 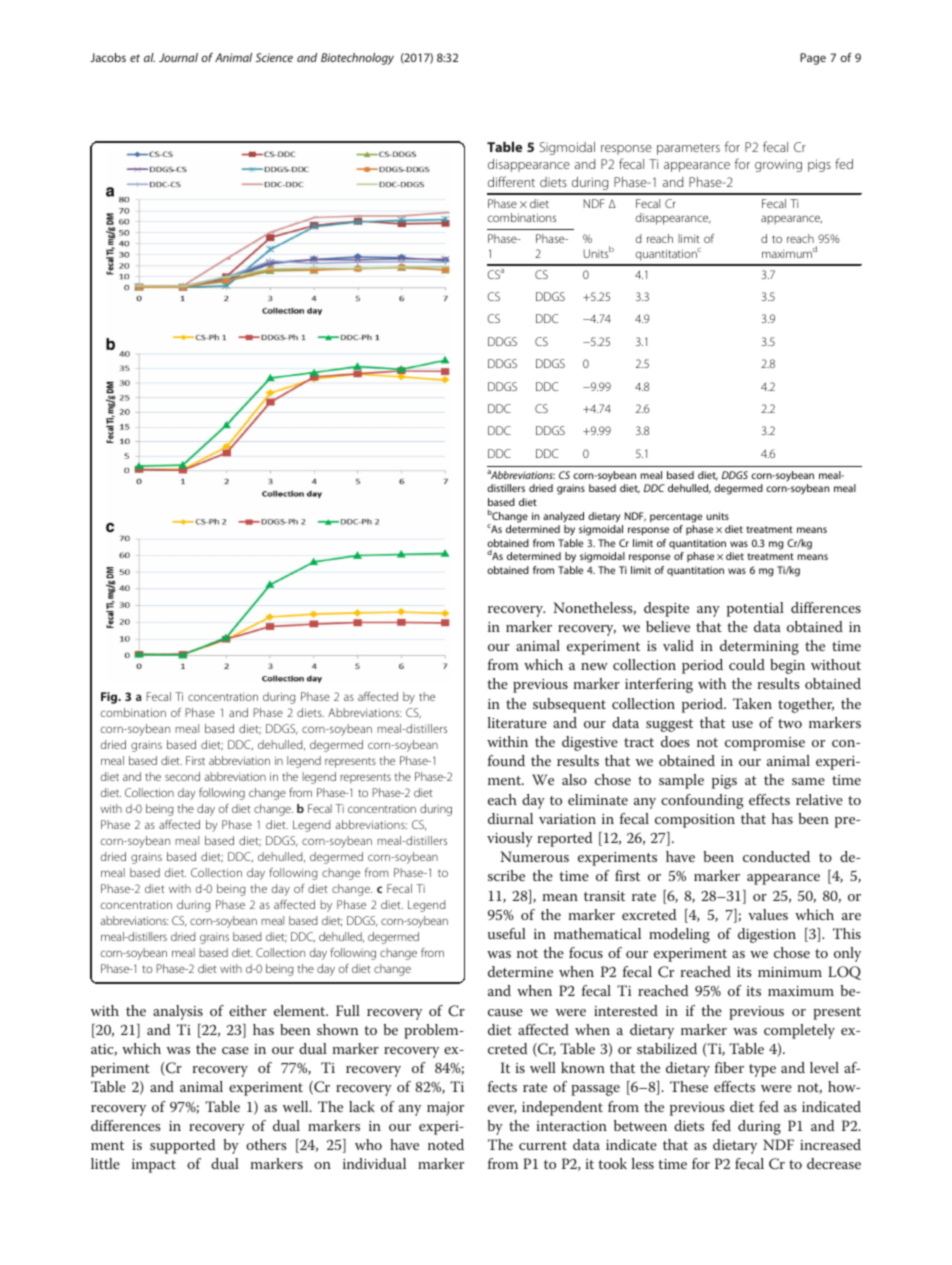 What do you see at coordinates (830, 1144) in the document?
I see `increased` at bounding box center [830, 1144].
